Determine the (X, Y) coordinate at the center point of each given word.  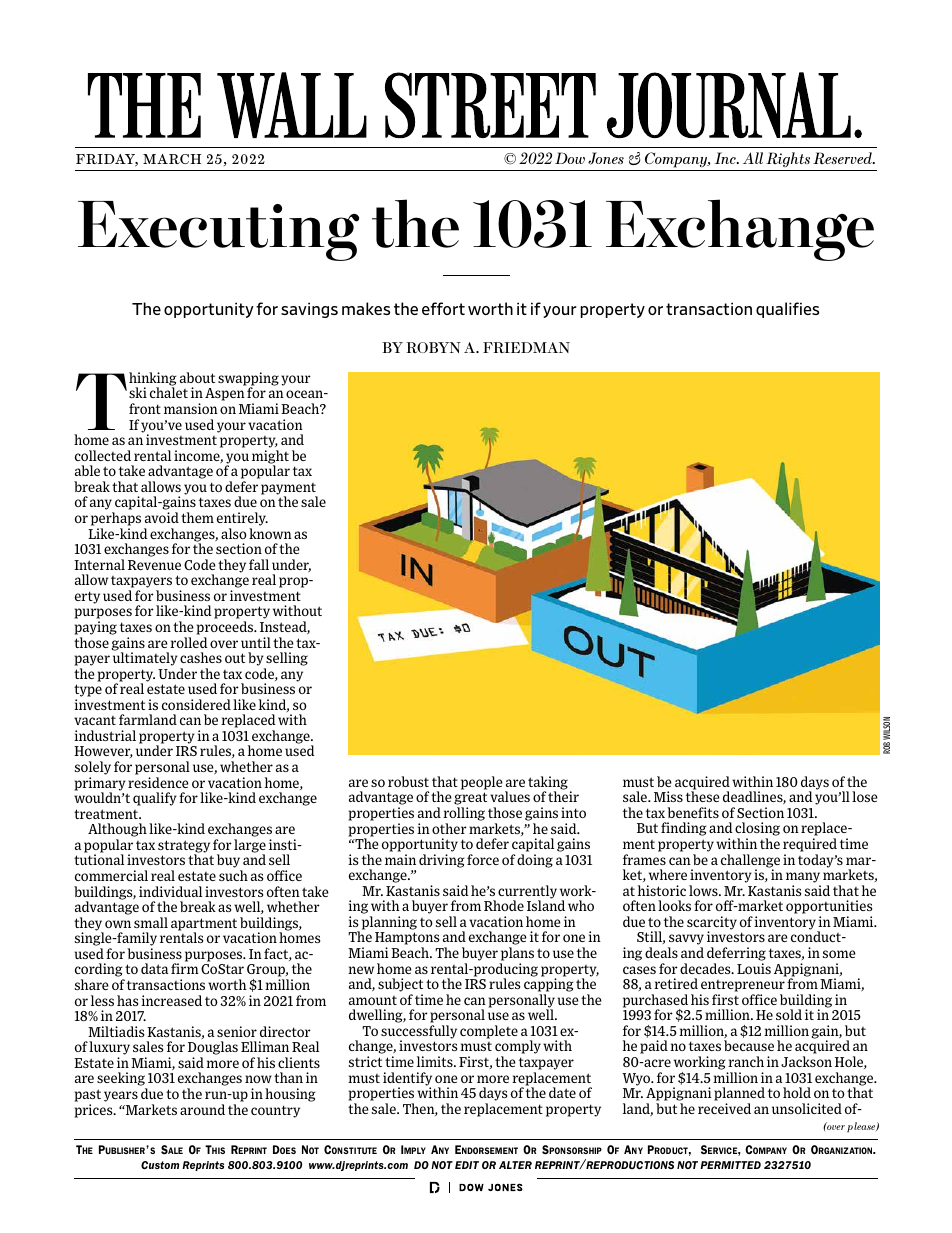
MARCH (172, 159)
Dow (570, 158)
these (703, 796)
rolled (189, 642)
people (482, 783)
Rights (788, 159)
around (202, 1109)
